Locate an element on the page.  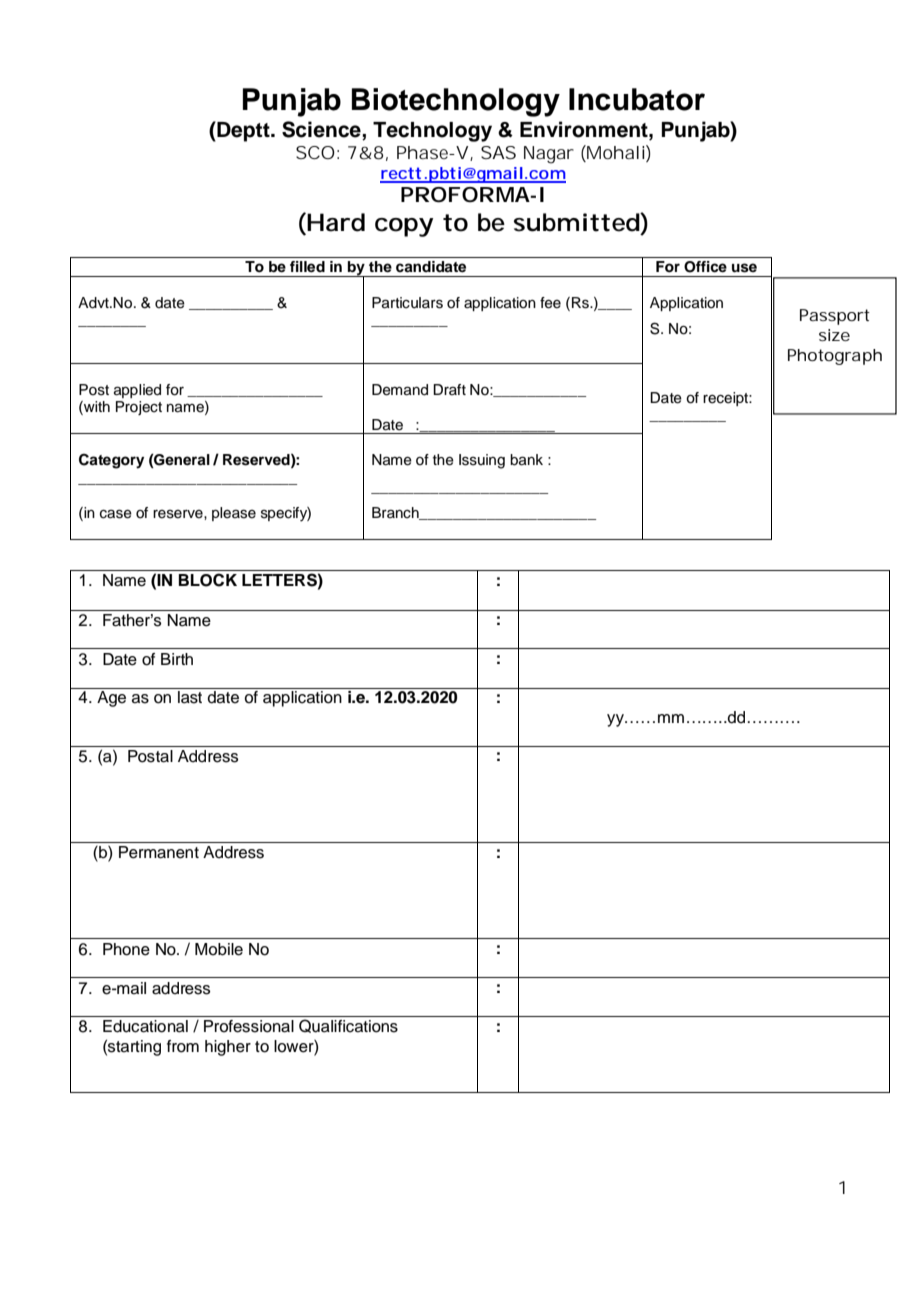
Qualifications is located at coordinates (348, 1026).
